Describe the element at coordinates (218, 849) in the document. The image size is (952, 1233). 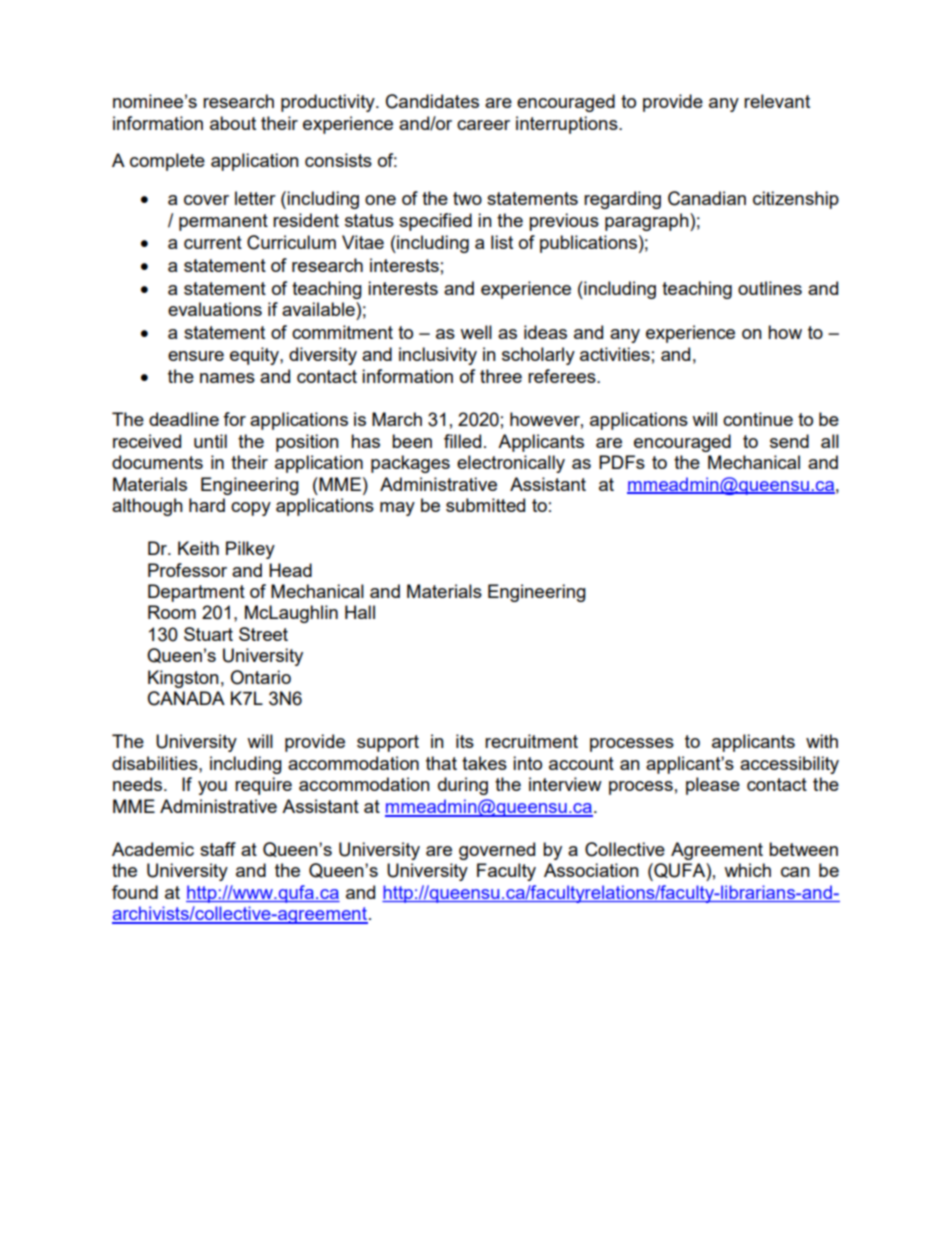
I see `staff` at that location.
